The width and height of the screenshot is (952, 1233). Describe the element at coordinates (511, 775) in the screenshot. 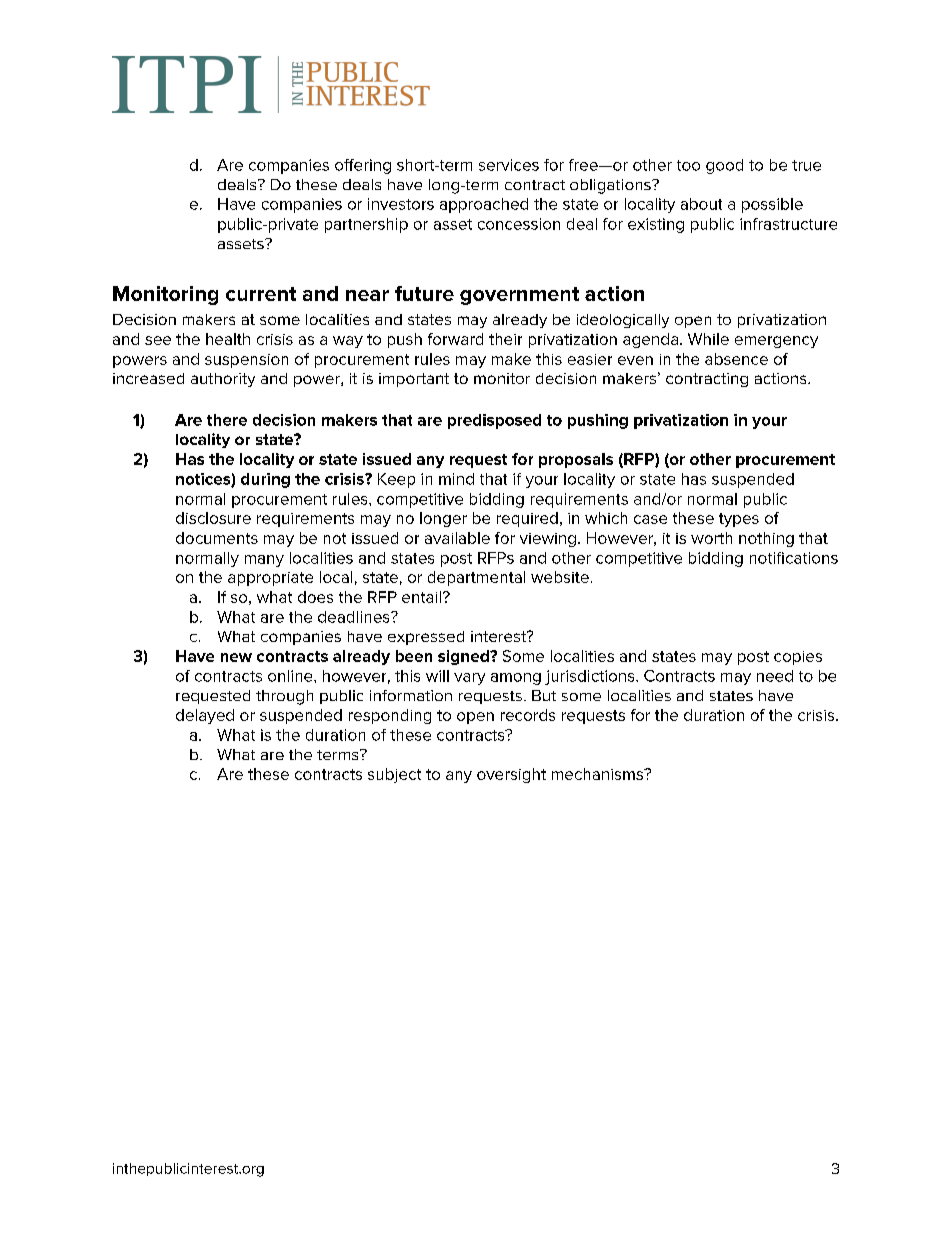

I see `oversight` at that location.
